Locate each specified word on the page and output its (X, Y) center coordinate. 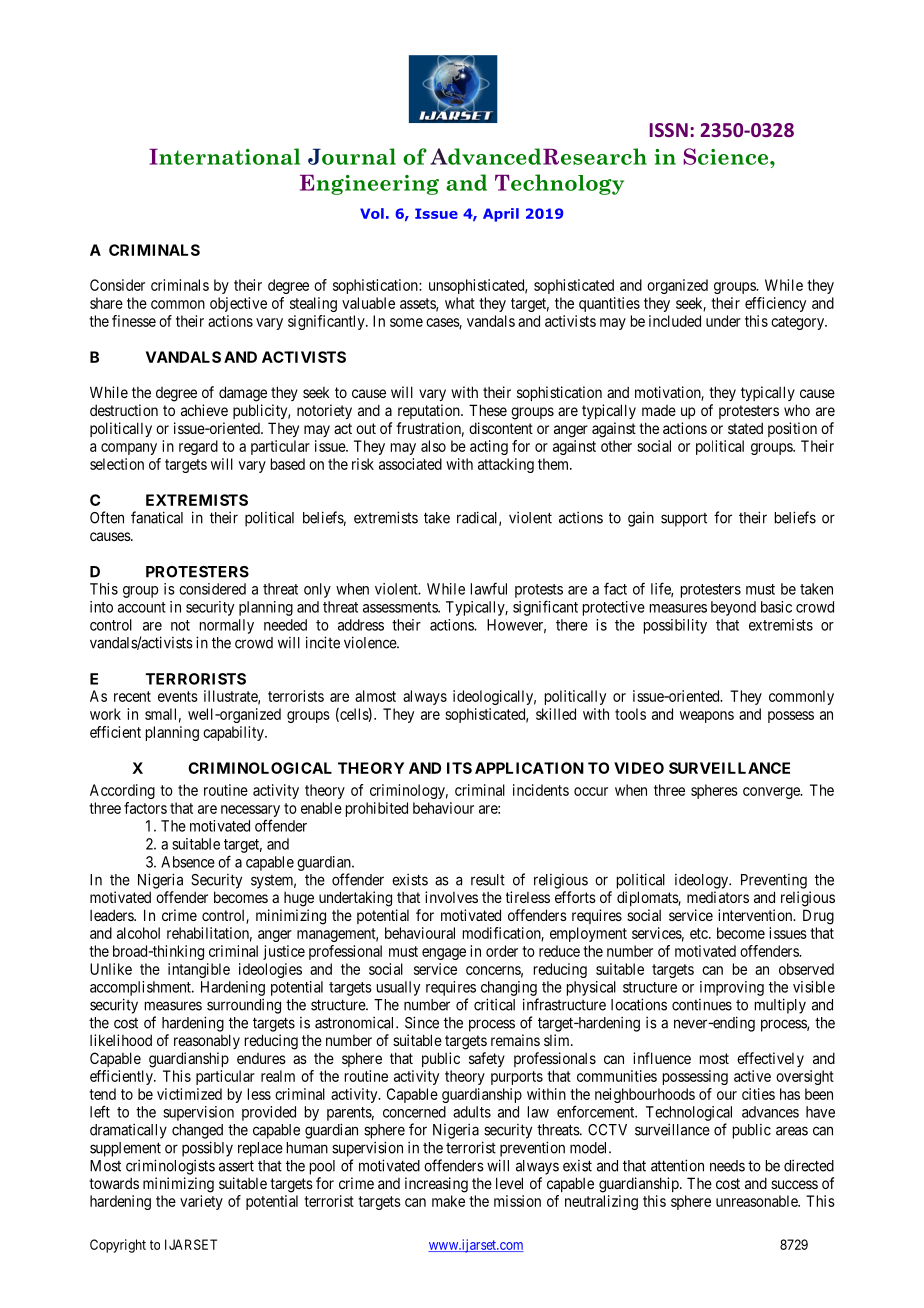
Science (727, 156)
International (224, 156)
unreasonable (757, 1201)
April (501, 215)
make (448, 1201)
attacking (506, 465)
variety (201, 1202)
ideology (702, 881)
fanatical (157, 517)
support (684, 520)
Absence (188, 862)
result (488, 880)
